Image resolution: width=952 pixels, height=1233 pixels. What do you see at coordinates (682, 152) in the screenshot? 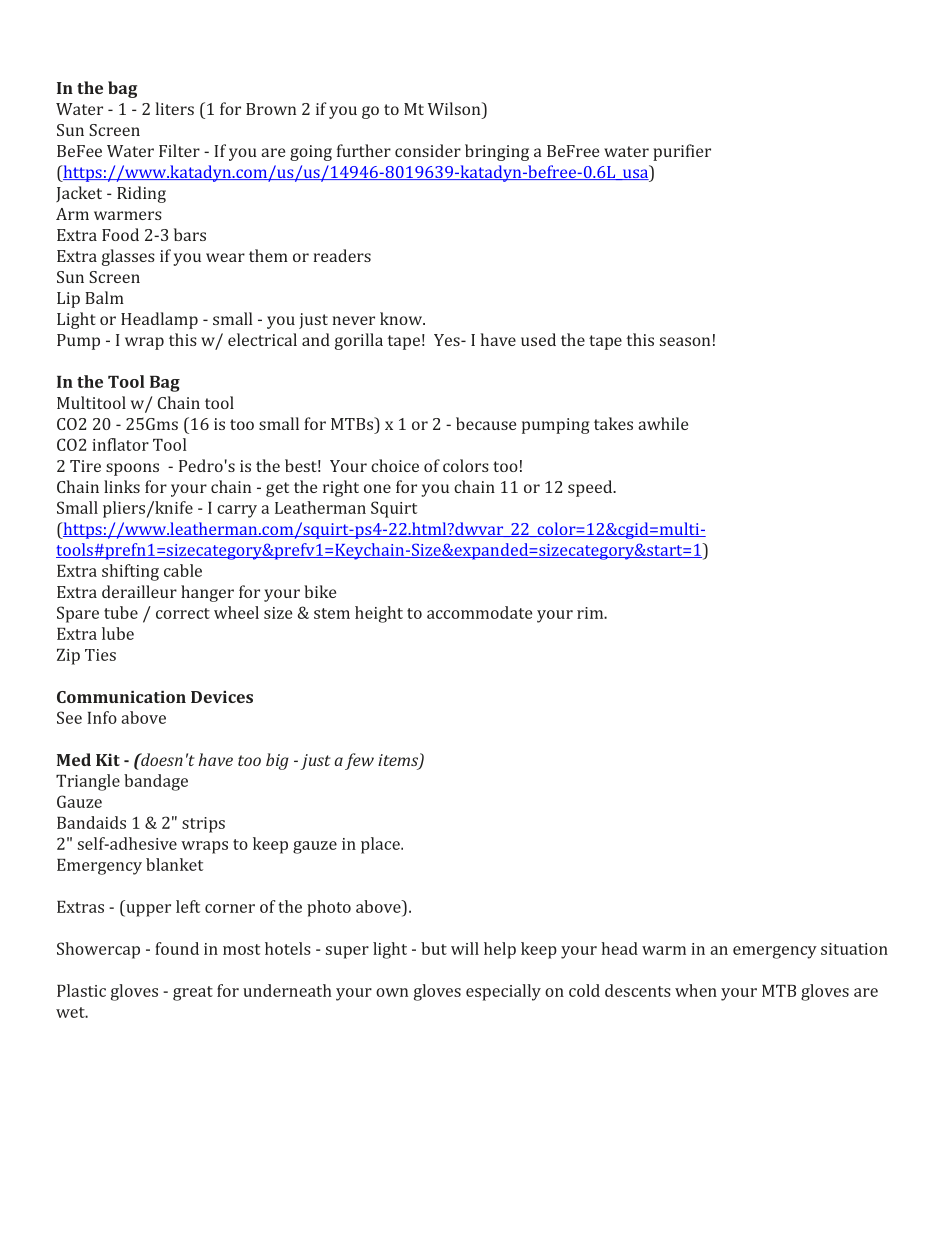
I see `purifier` at bounding box center [682, 152].
